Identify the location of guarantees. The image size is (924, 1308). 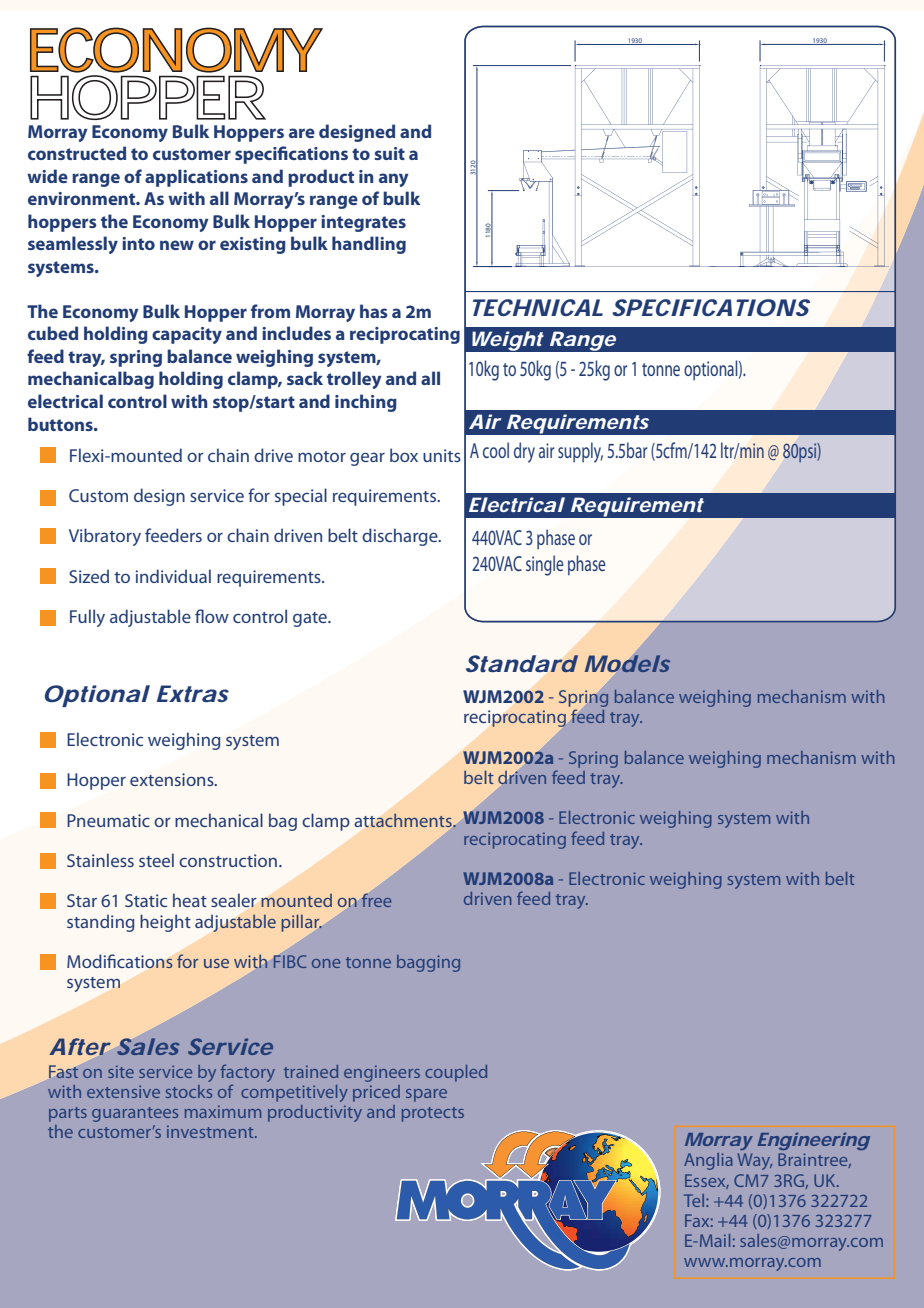
(135, 1114).
